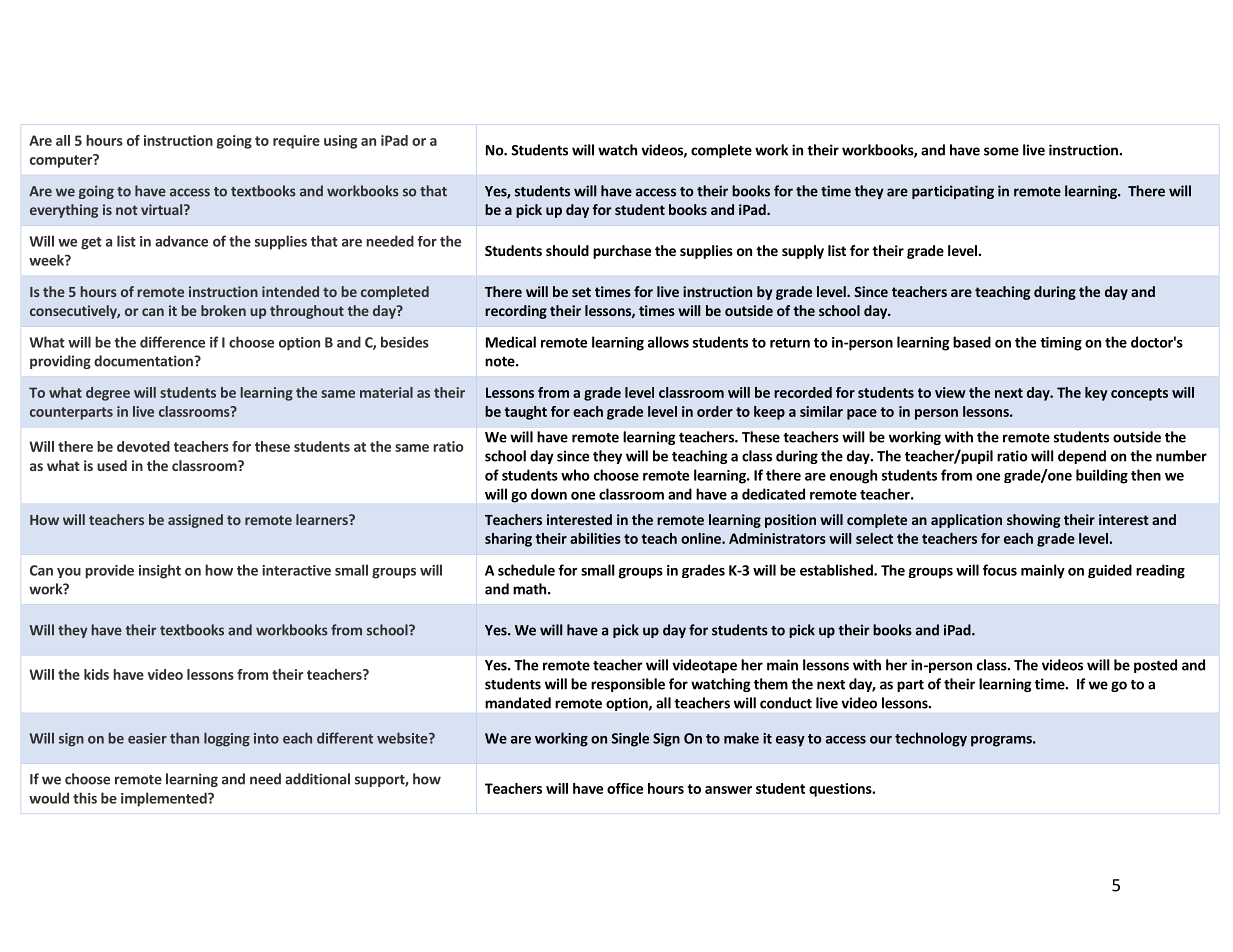 The width and height of the document is (1233, 952). What do you see at coordinates (160, 571) in the document?
I see `insight` at bounding box center [160, 571].
